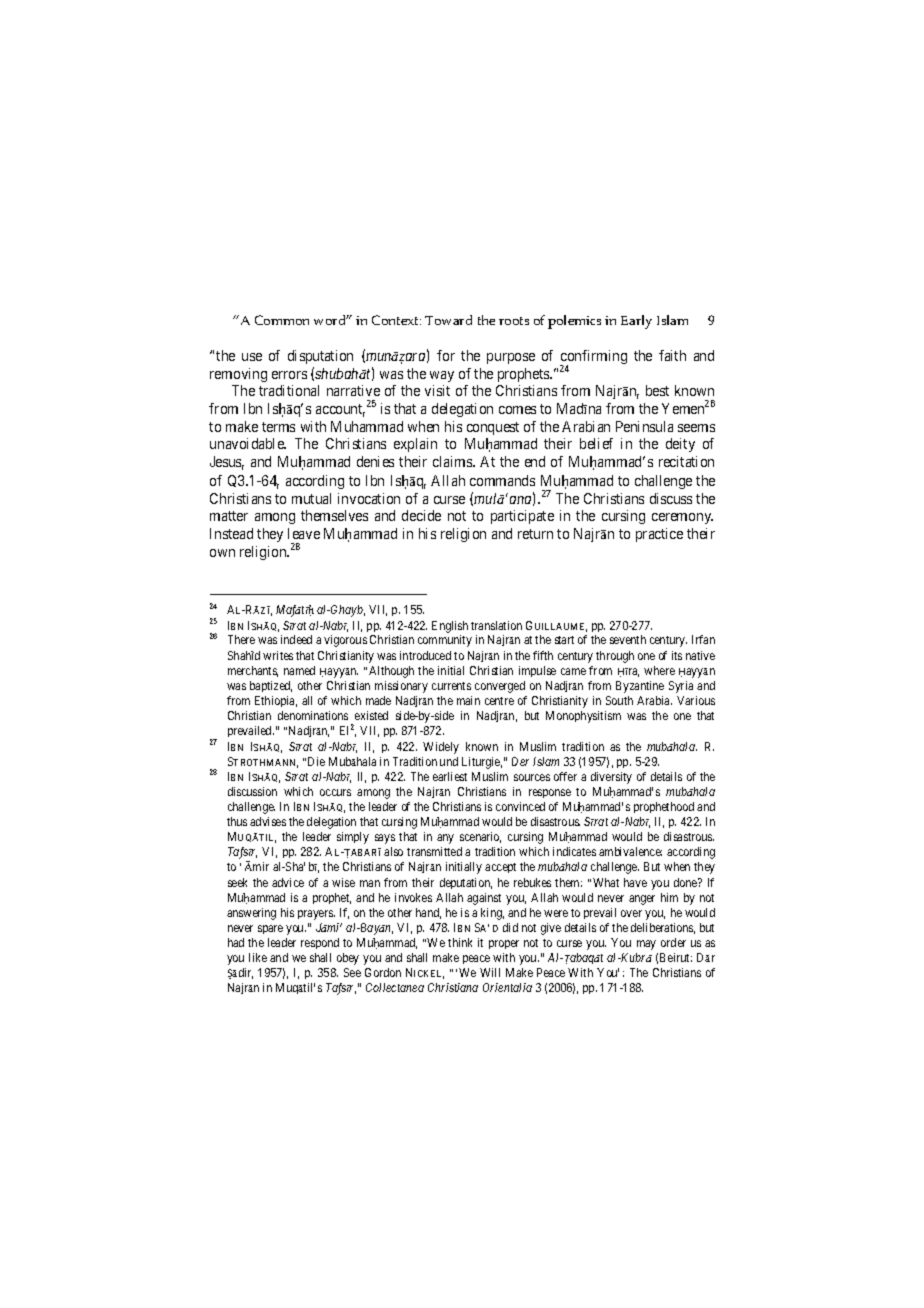 This page has height=1308, width=924. Describe the element at coordinates (304, 533) in the page. I see `leave` at that location.
